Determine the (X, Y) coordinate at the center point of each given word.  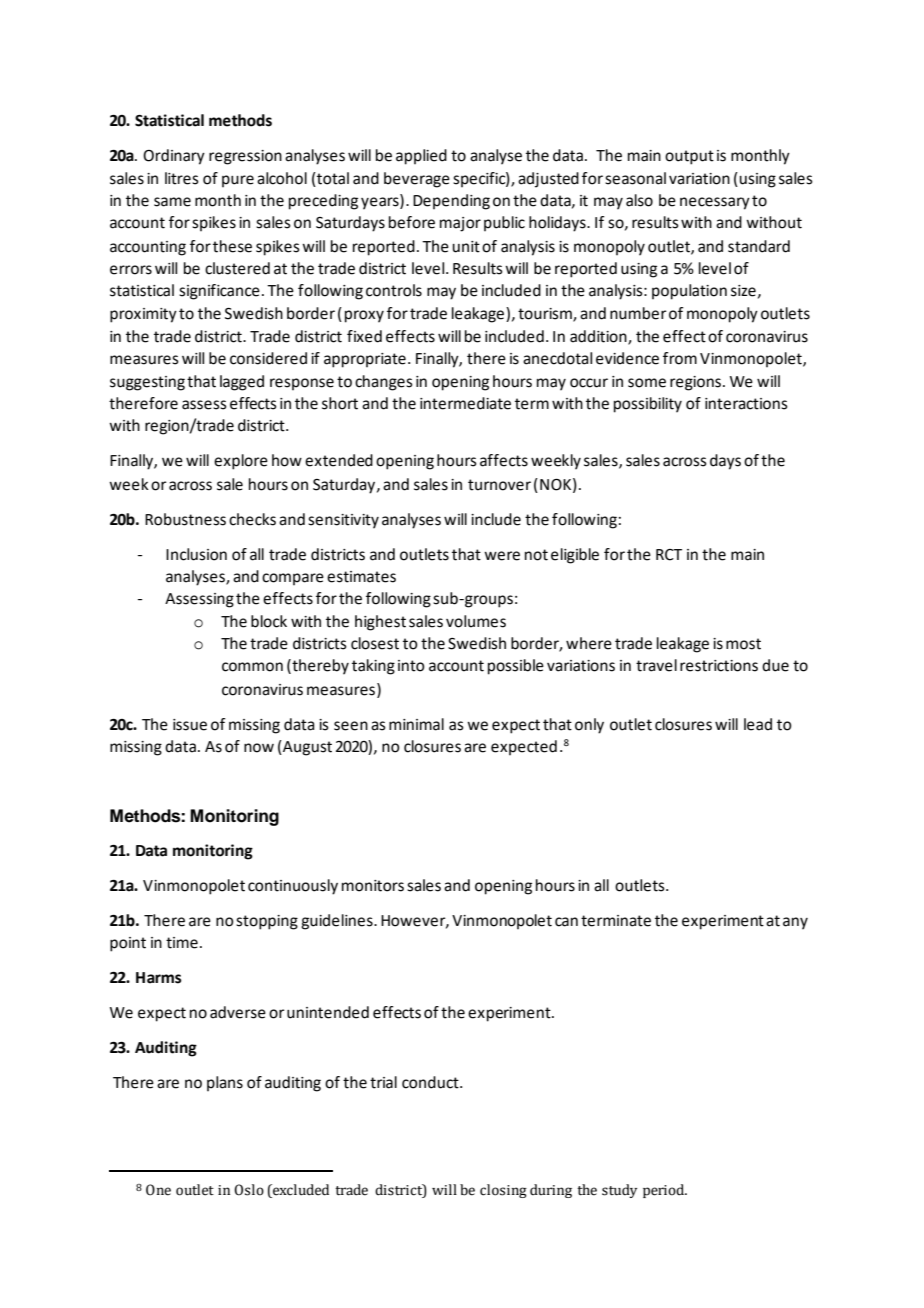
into (411, 666)
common (252, 667)
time (182, 943)
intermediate (465, 403)
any (795, 923)
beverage (417, 180)
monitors (373, 886)
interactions (746, 404)
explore (241, 462)
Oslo (249, 1190)
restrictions (719, 666)
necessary (715, 203)
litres (182, 178)
